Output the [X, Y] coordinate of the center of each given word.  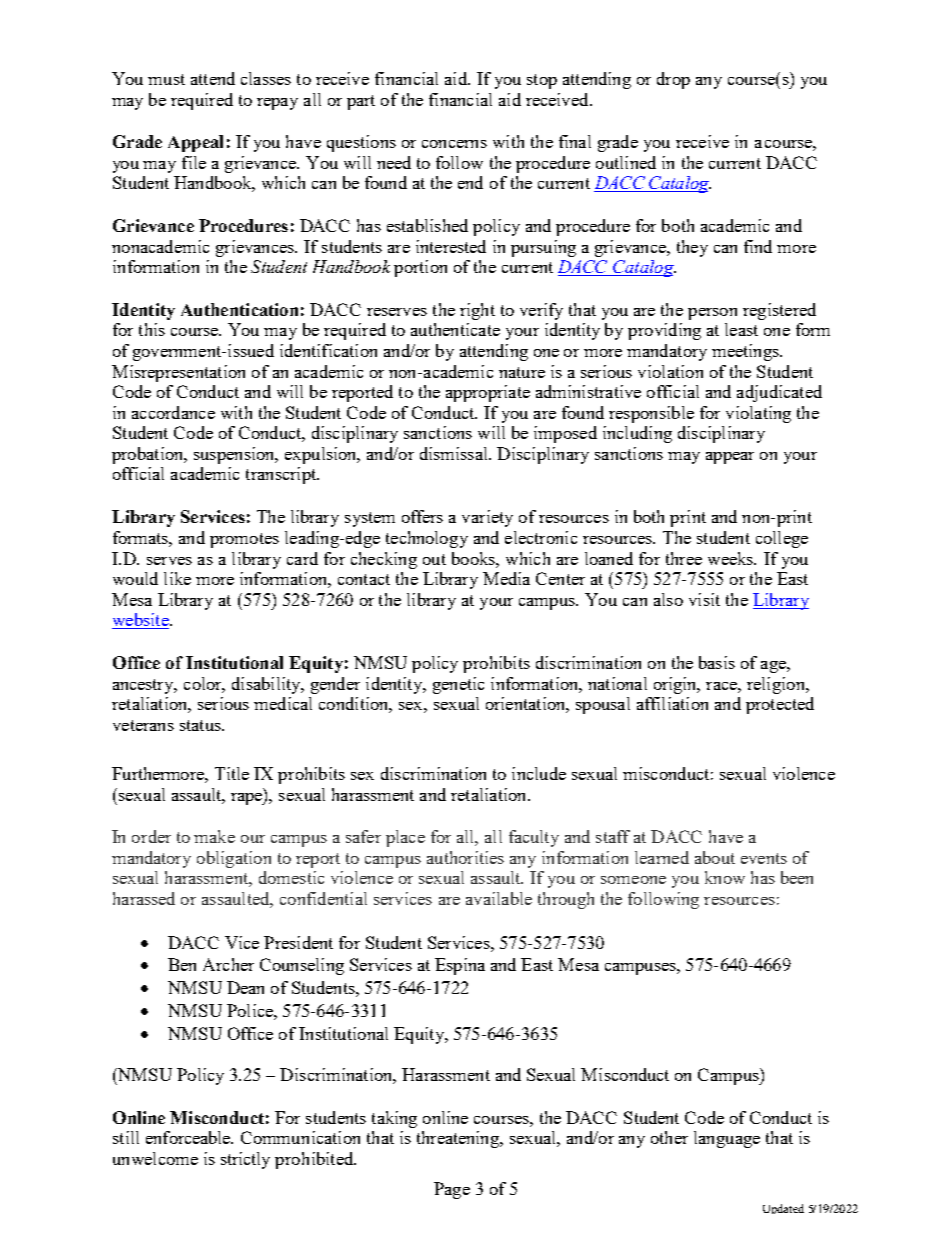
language [727, 1139]
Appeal [195, 143]
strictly [245, 1160]
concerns [454, 144]
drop [673, 80]
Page [452, 1190]
